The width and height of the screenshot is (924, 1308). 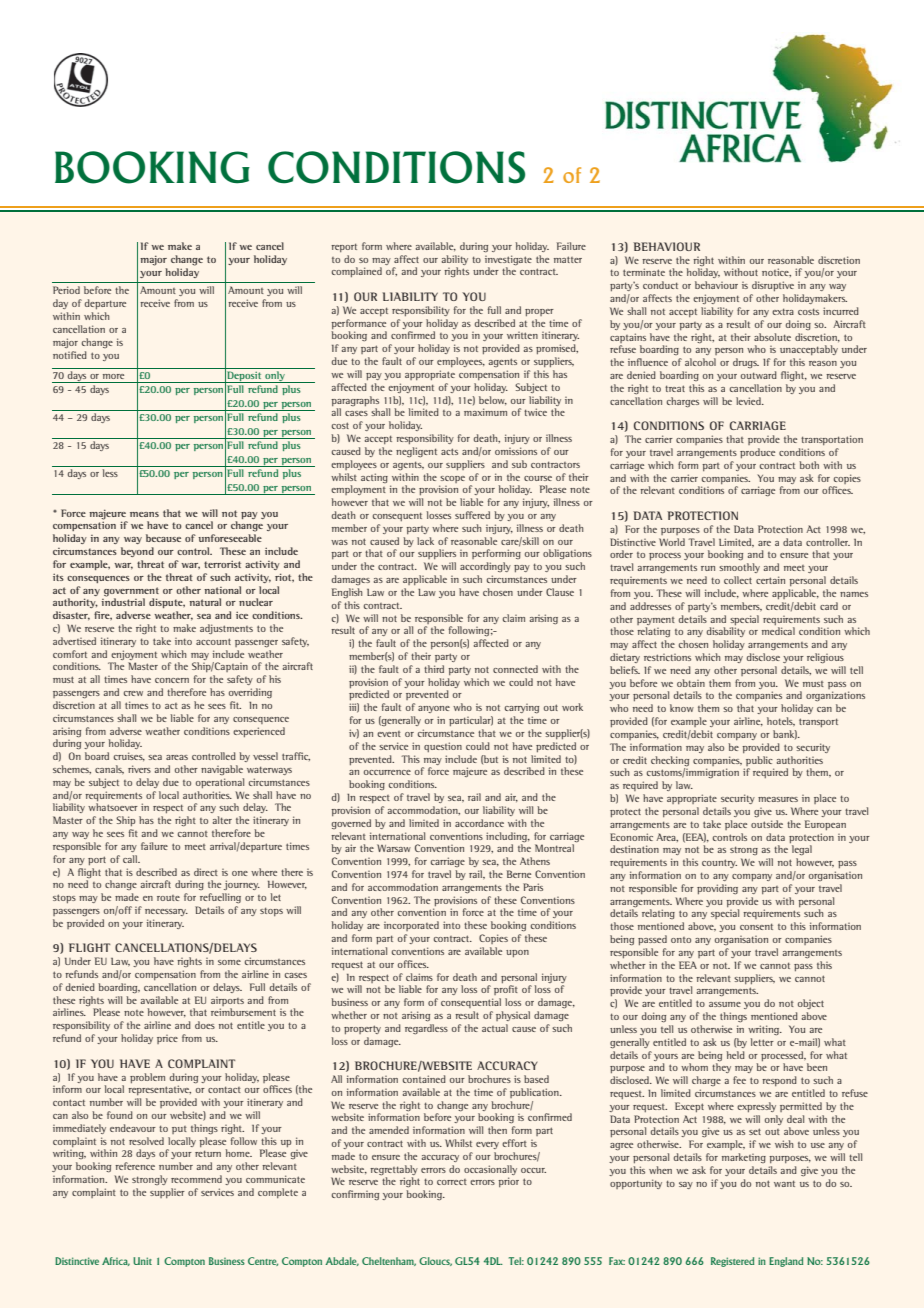 I want to click on means, so click(x=144, y=514).
